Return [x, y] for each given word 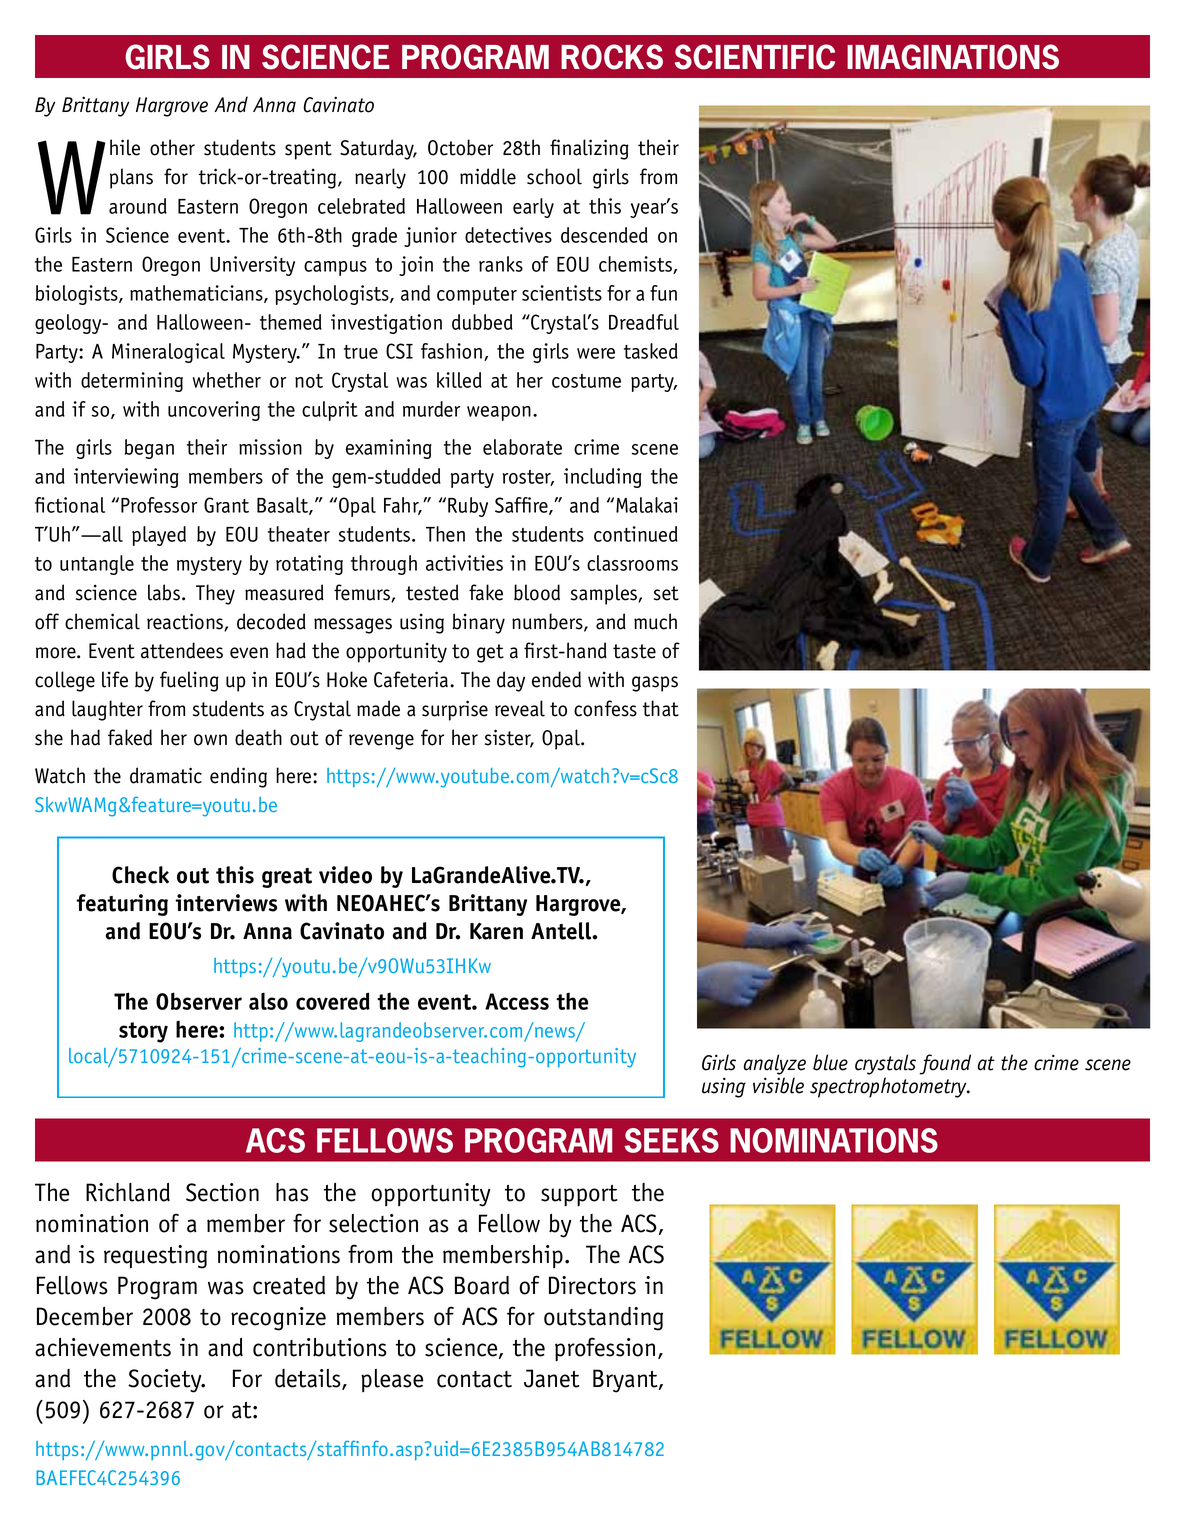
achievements [103, 1347]
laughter [107, 710]
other [172, 147]
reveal [520, 708]
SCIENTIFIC [755, 57]
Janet [552, 1378]
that [661, 708]
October [460, 147]
